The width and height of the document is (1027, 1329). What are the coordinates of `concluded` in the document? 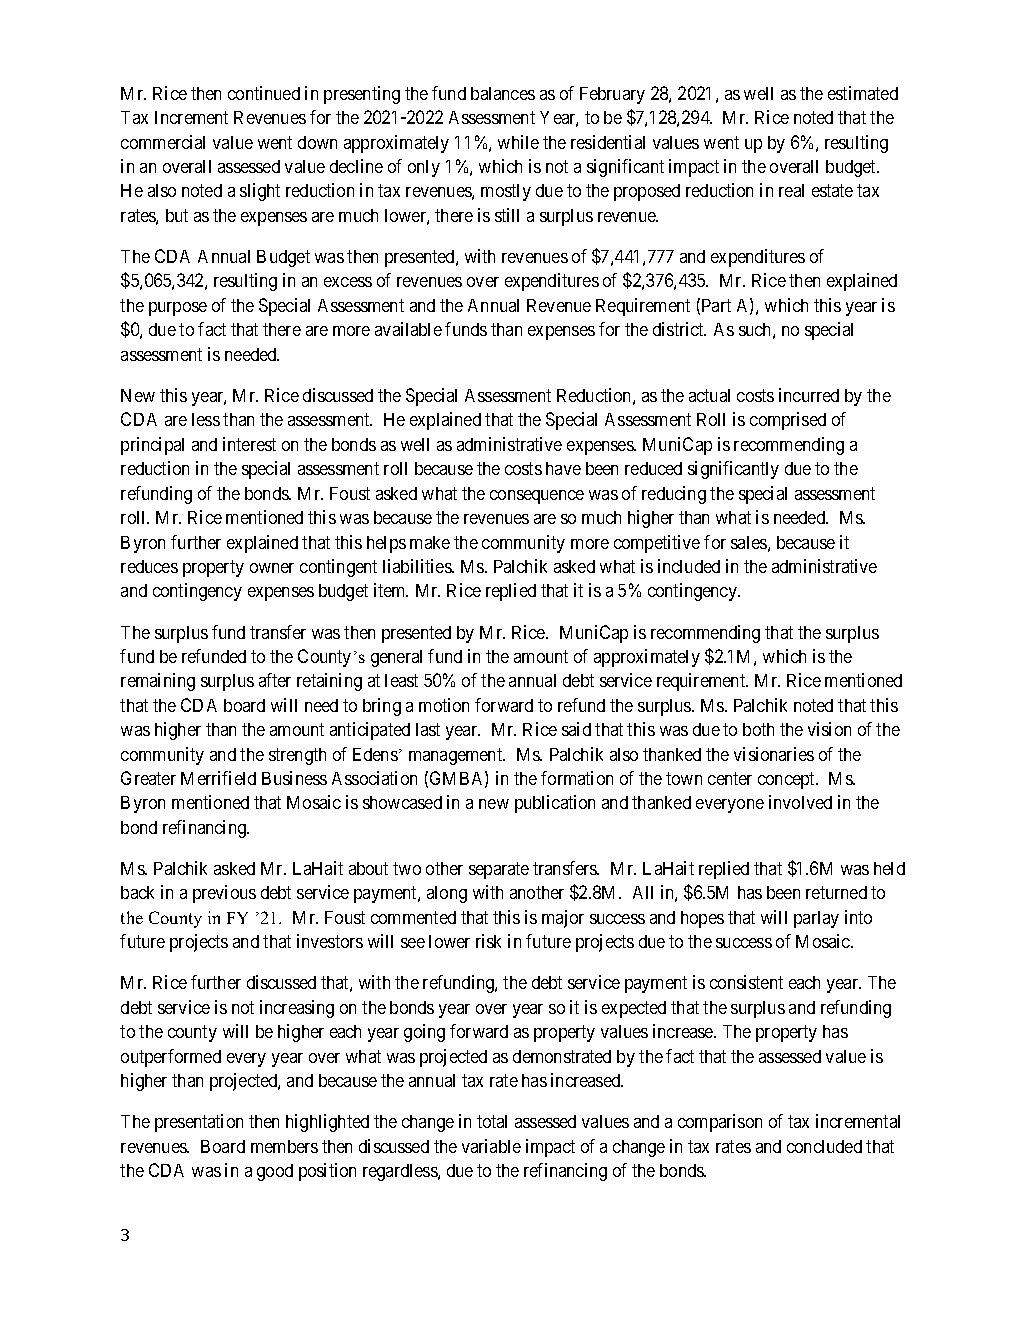 It's located at (824, 1146).
